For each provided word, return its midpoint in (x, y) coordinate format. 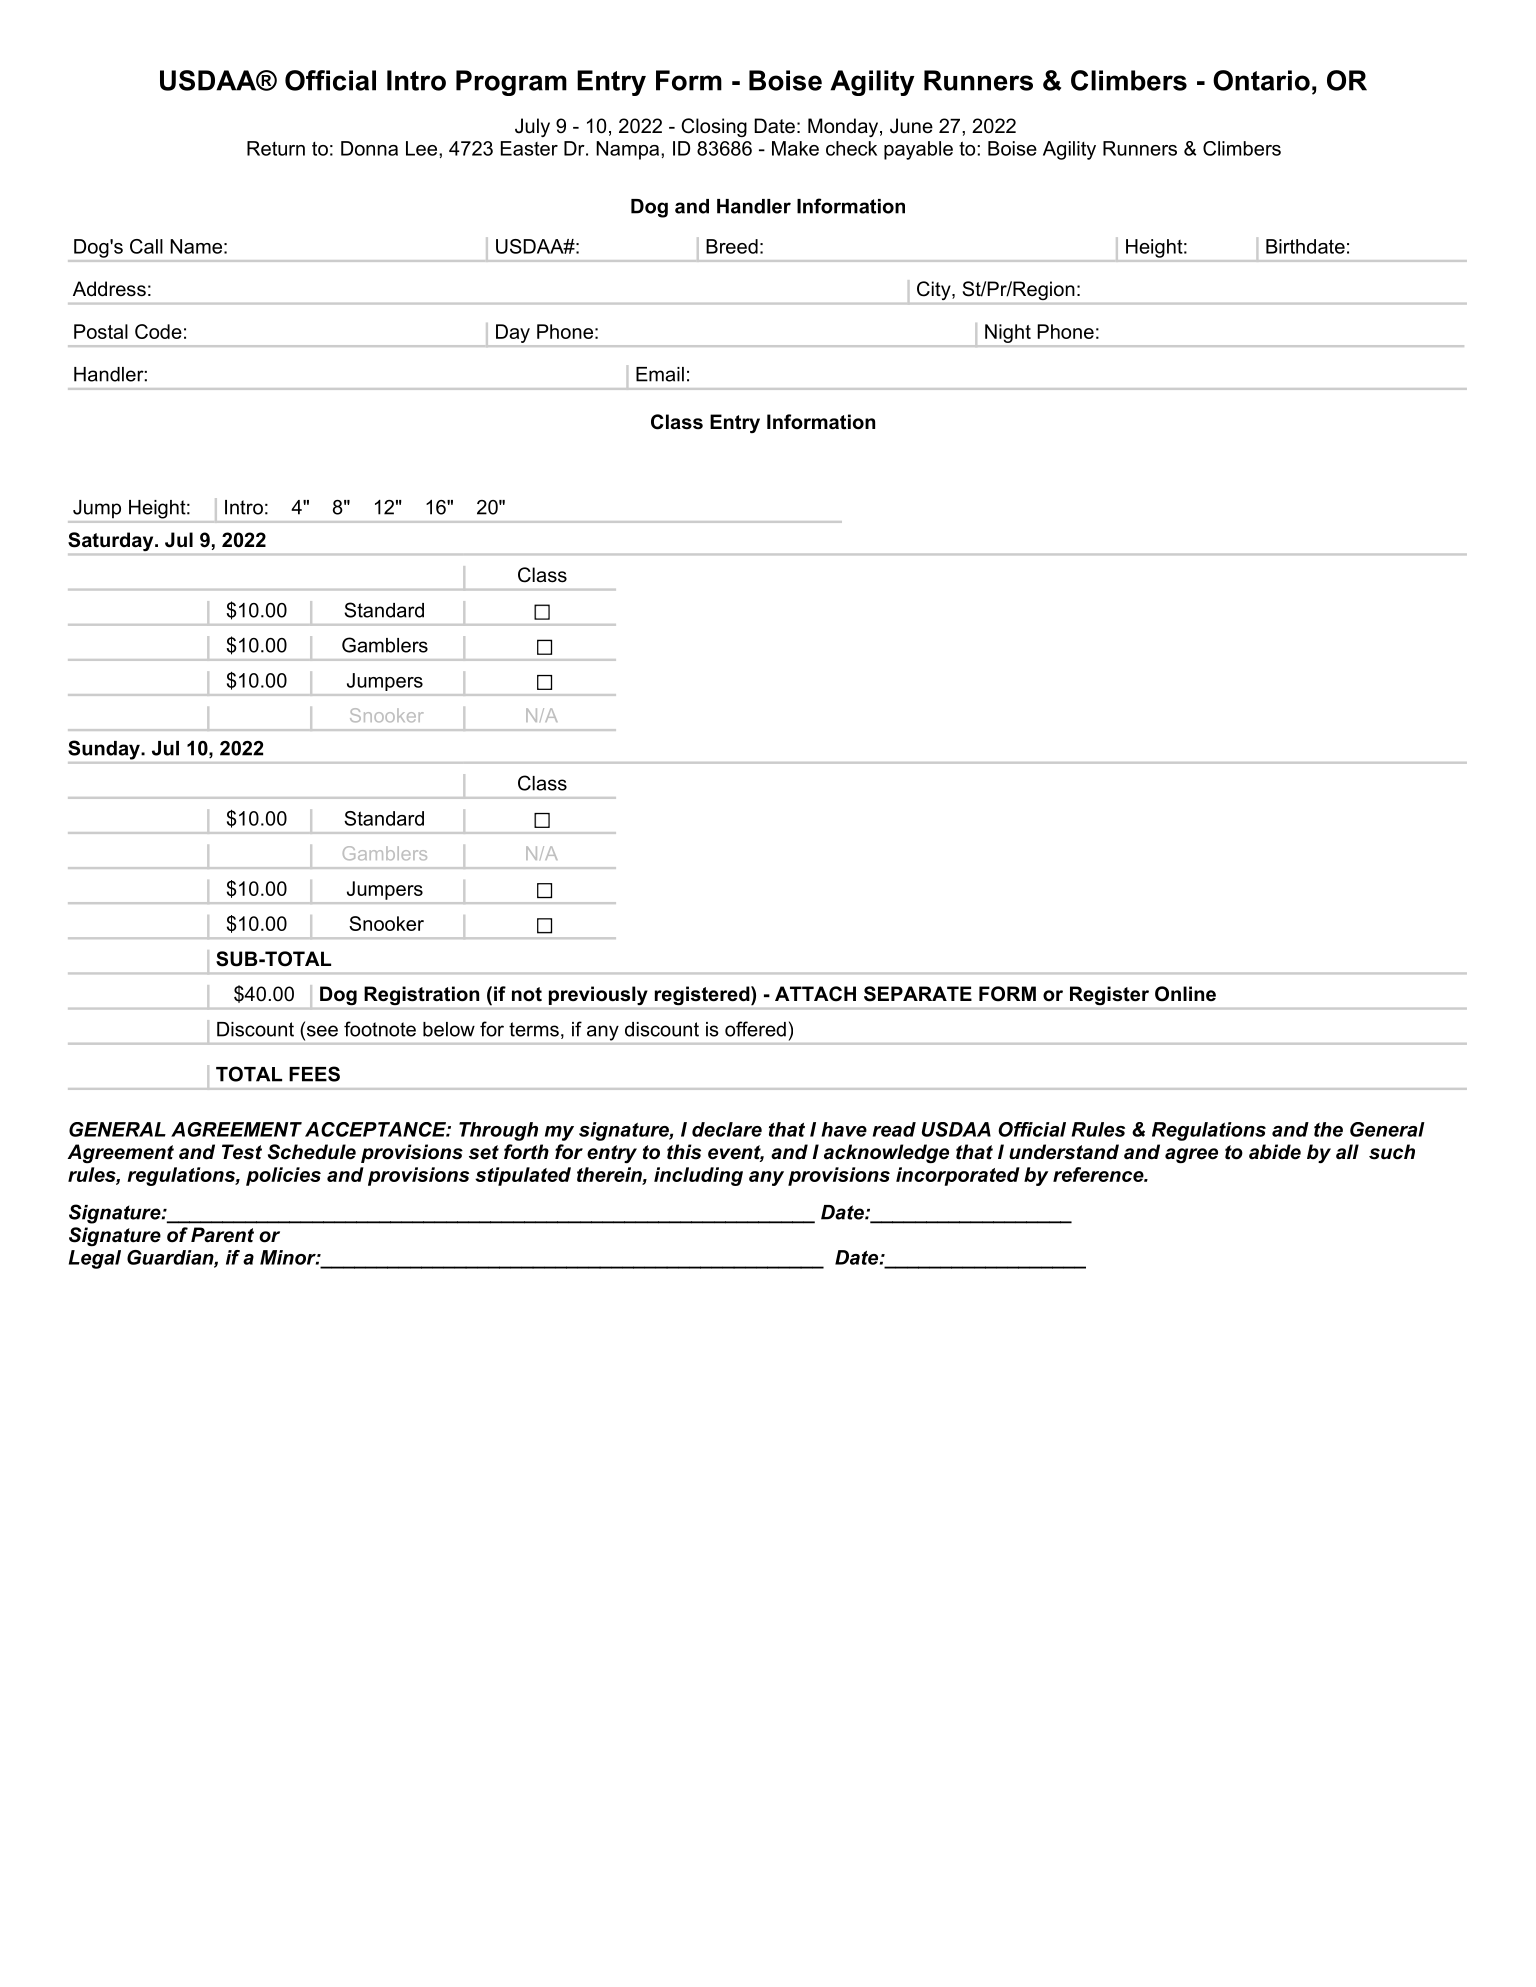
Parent (222, 1235)
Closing (714, 127)
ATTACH (815, 994)
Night (1008, 333)
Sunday (105, 750)
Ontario (1261, 80)
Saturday (112, 541)
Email (660, 374)
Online (1185, 994)
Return (276, 148)
